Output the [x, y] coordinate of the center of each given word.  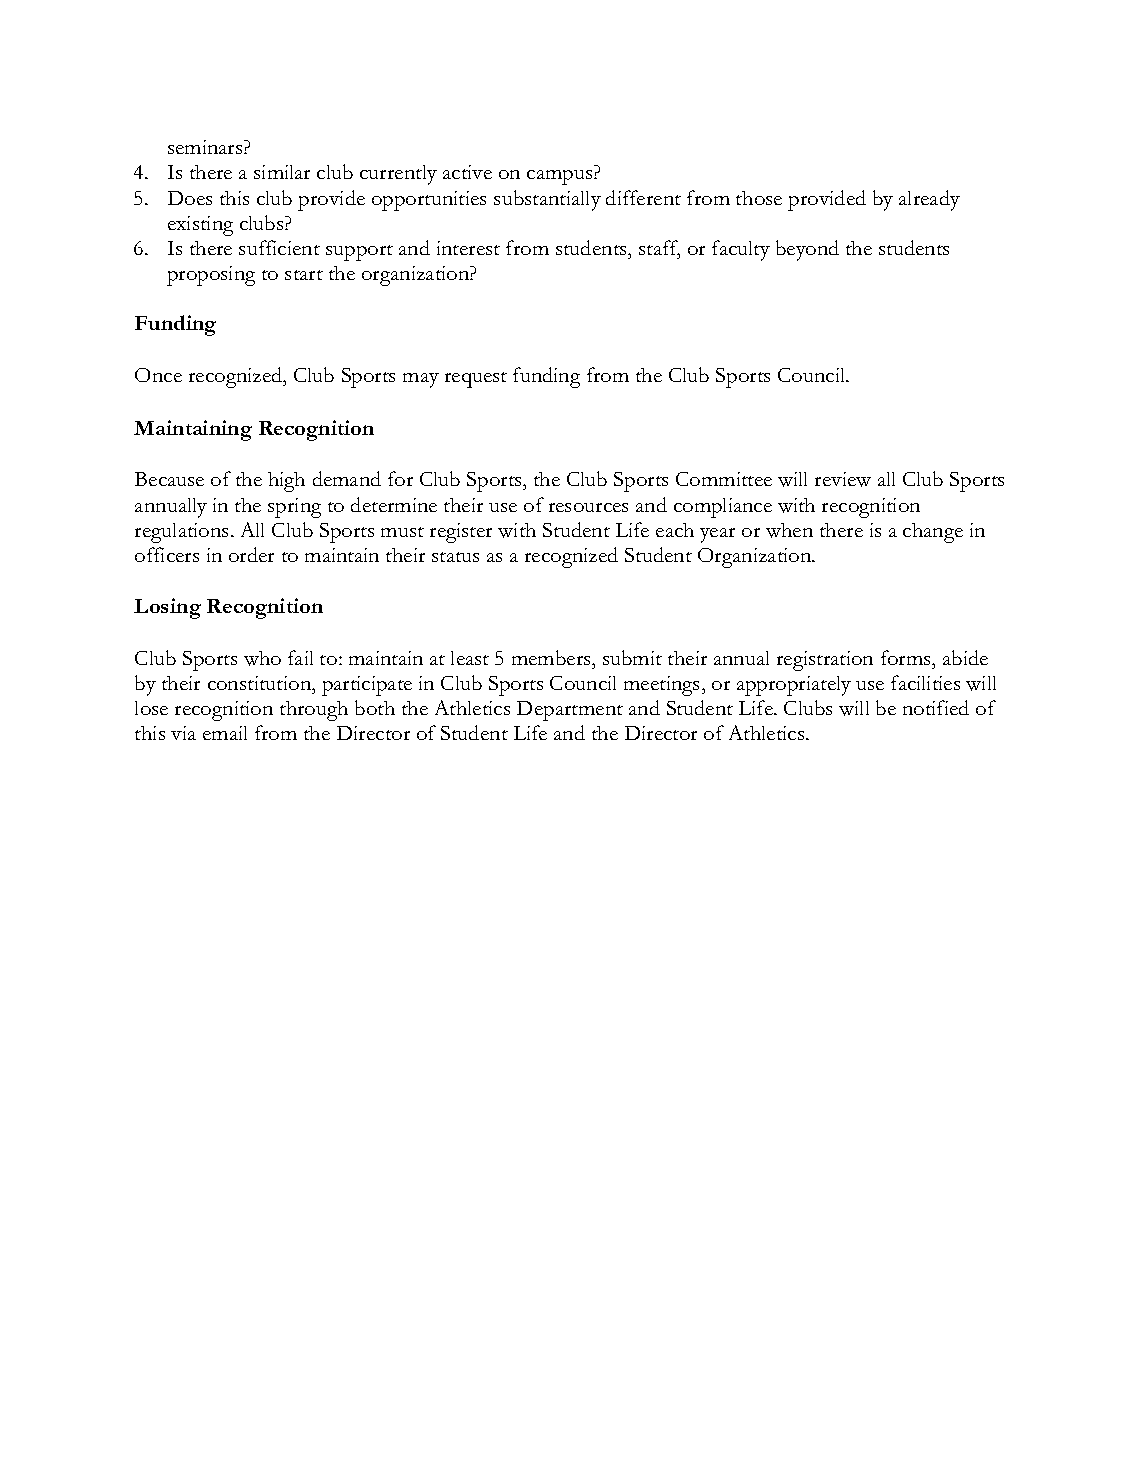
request [476, 380]
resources [588, 507]
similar [282, 172]
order [251, 554]
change [933, 533]
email [225, 733]
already [929, 200]
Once [158, 375]
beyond [807, 250]
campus [561, 177]
